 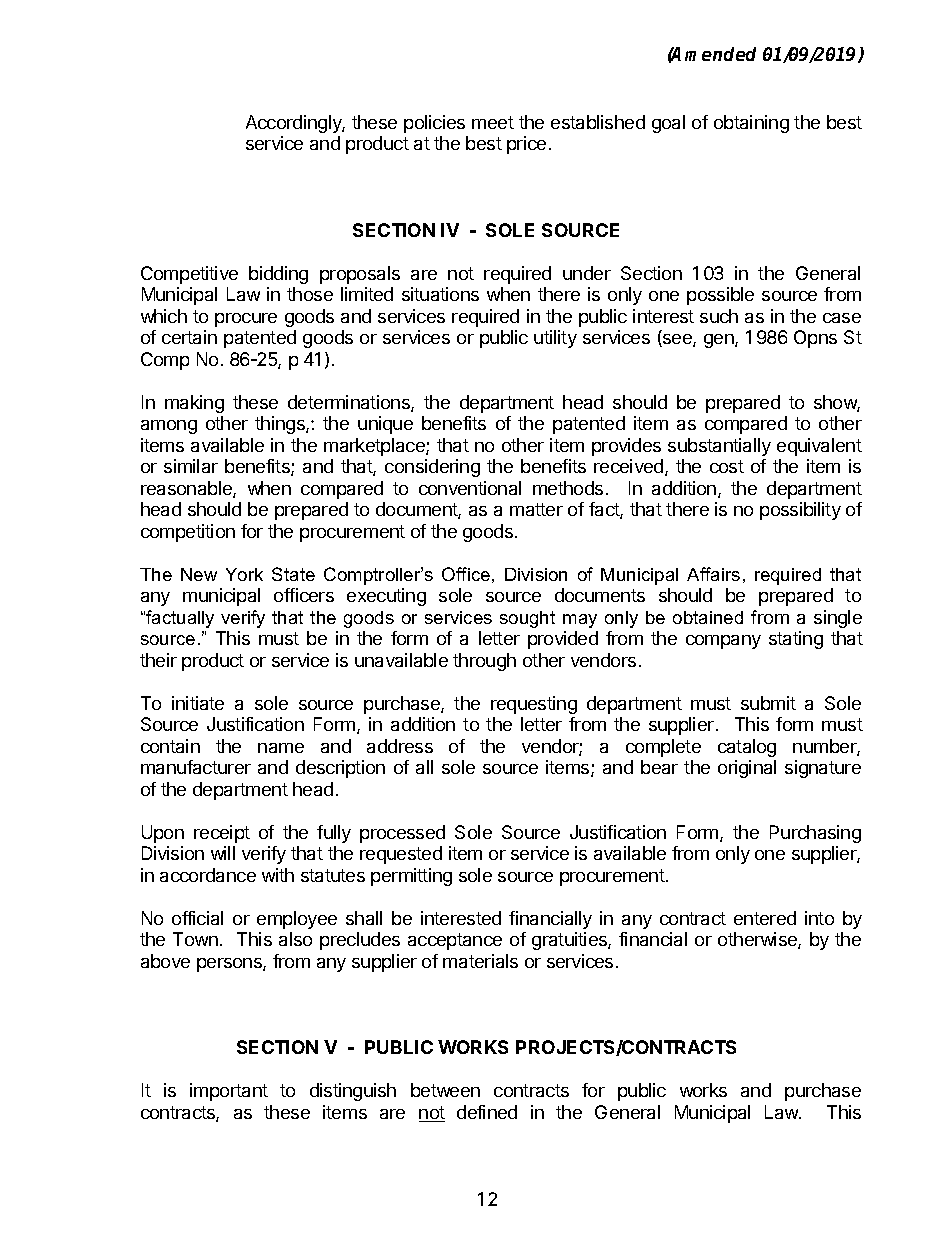 What do you see at coordinates (815, 834) in the image?
I see `Purchasing` at bounding box center [815, 834].
